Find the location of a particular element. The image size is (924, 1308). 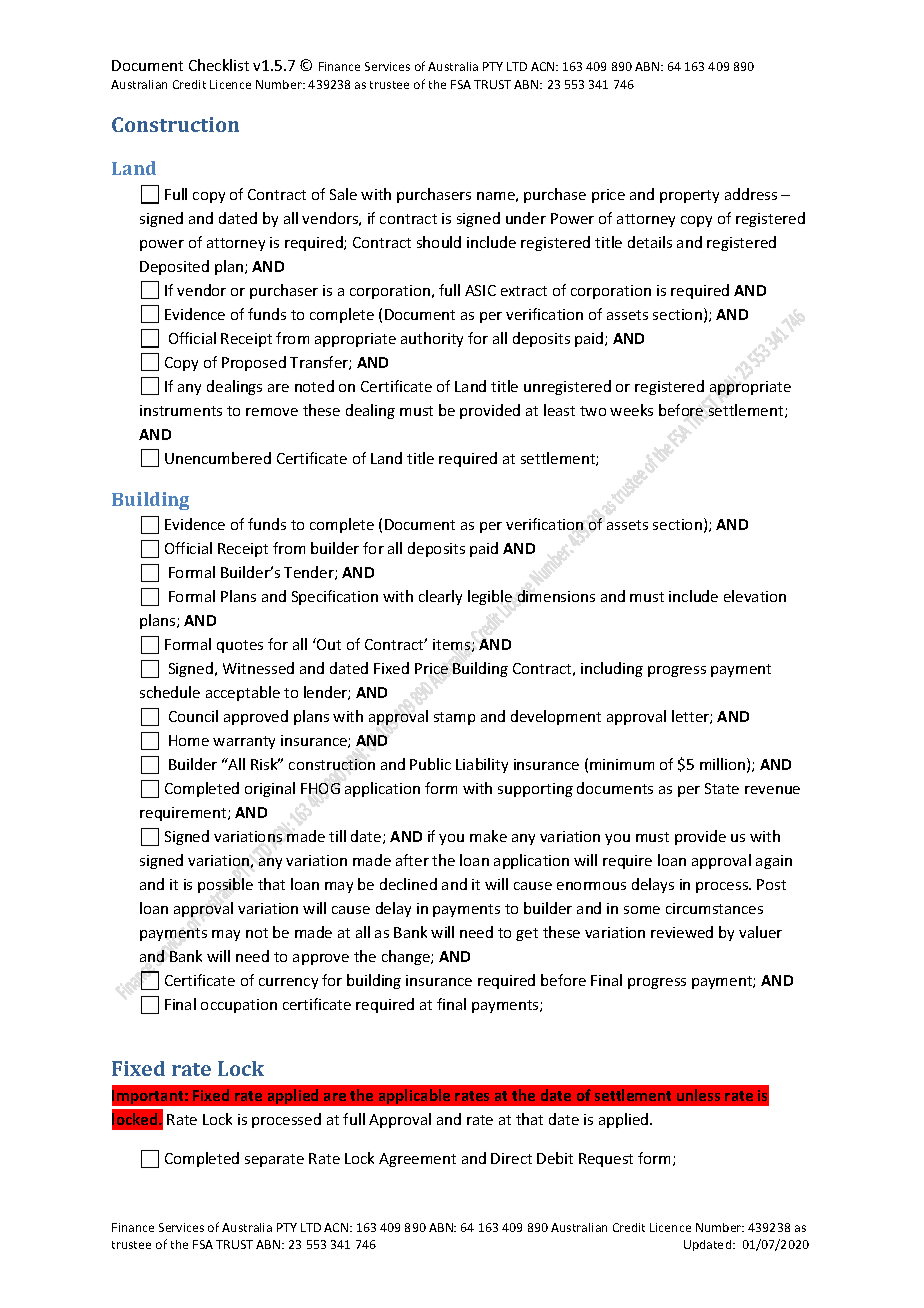

Checklist is located at coordinates (219, 65).
